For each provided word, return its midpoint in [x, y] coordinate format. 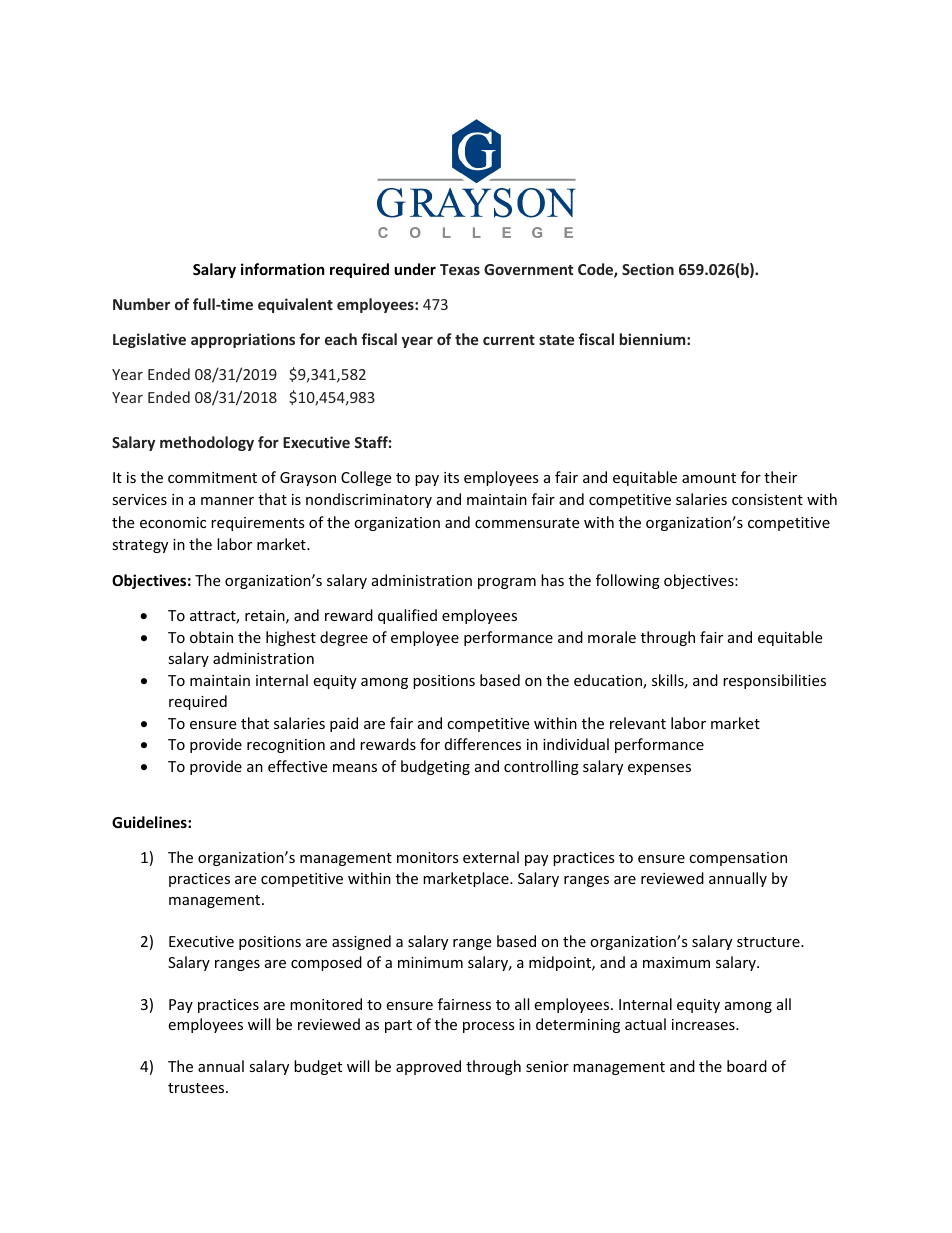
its [451, 477]
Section [648, 269]
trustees [197, 1088]
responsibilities [774, 681]
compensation [738, 859]
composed [326, 963]
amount [709, 478]
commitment [212, 477]
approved [428, 1067]
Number [141, 304]
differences [483, 744]
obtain [211, 637]
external [491, 857]
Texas [460, 269]
